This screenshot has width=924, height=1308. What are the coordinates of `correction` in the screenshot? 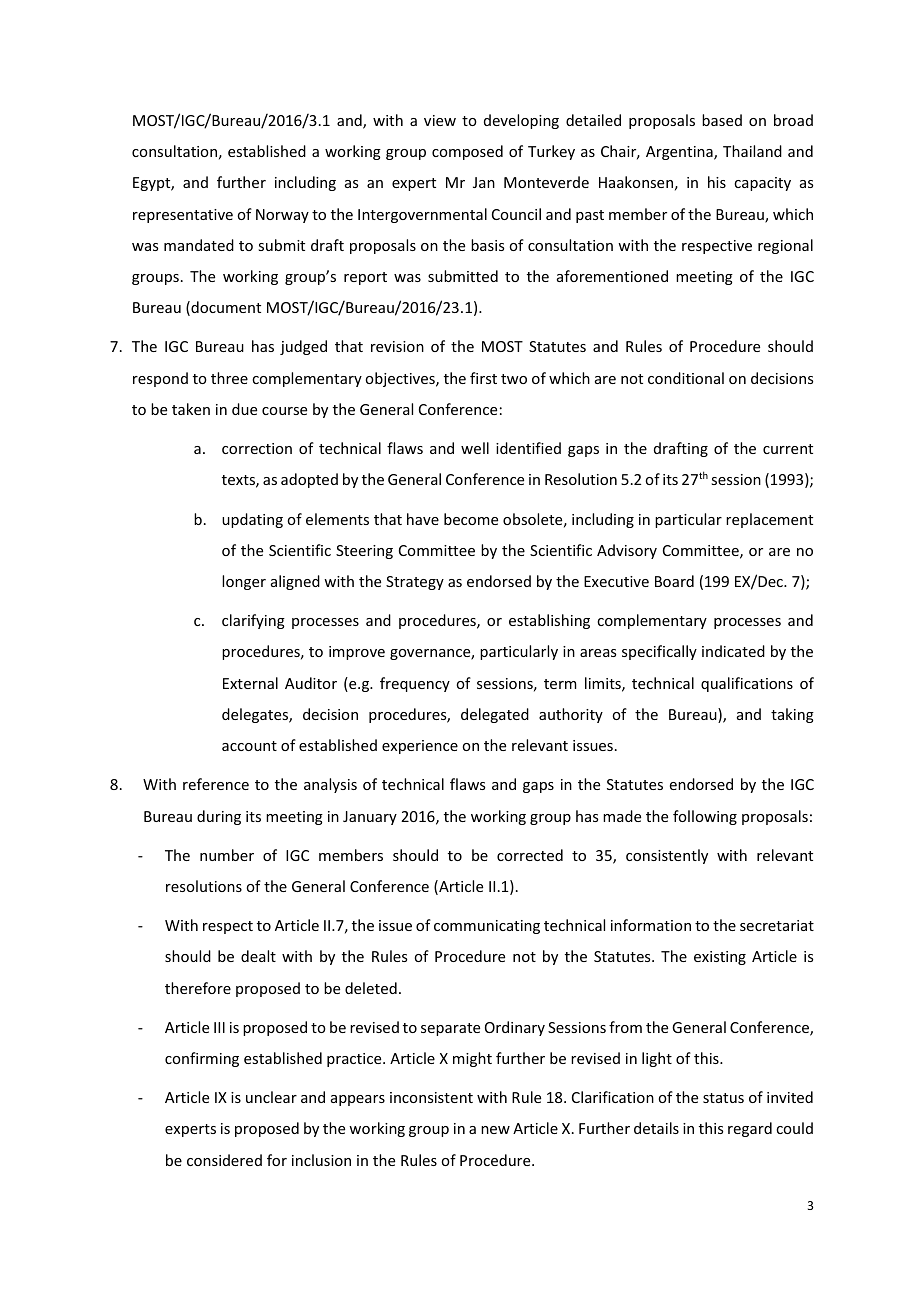 It's located at (257, 448).
